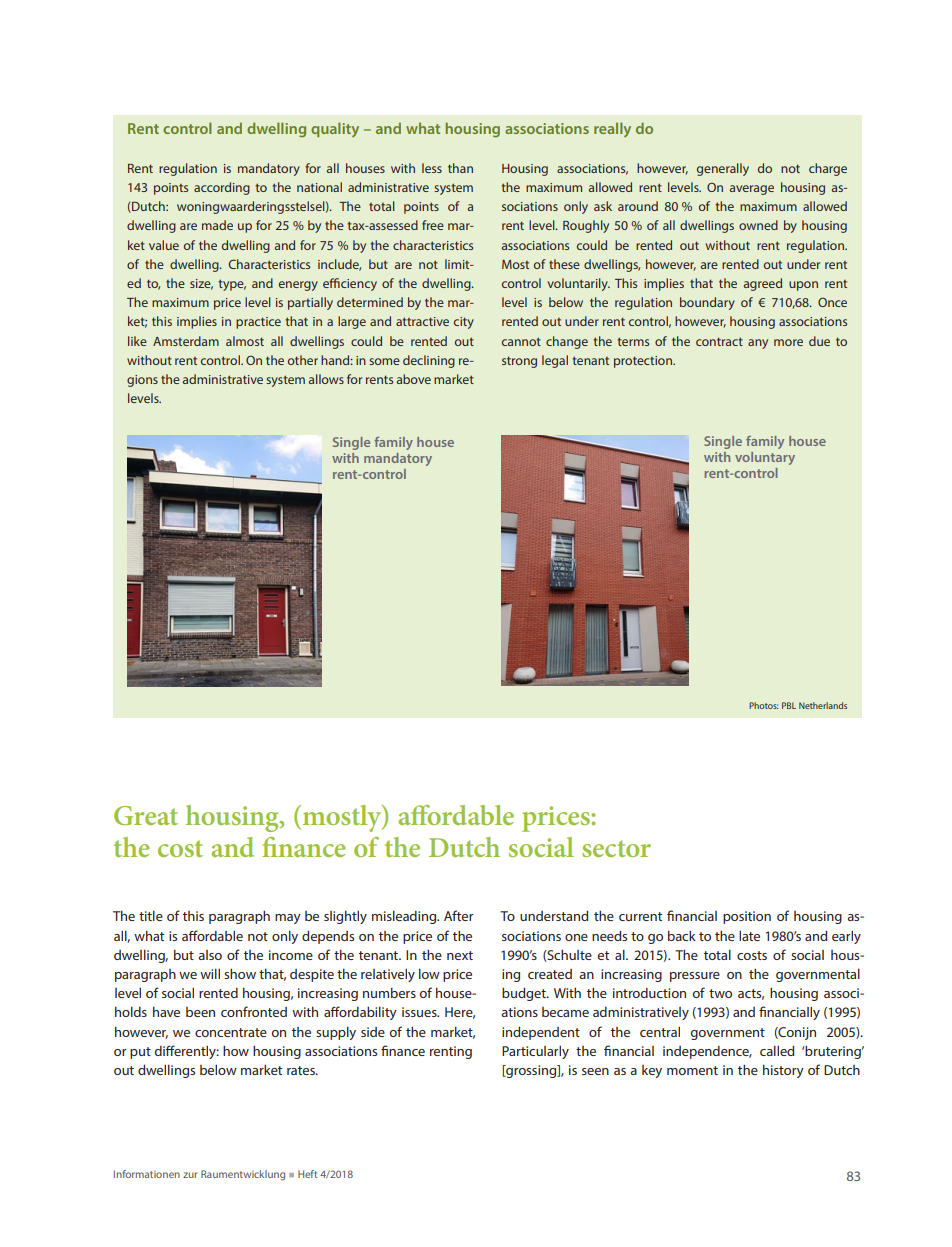 Image resolution: width=952 pixels, height=1247 pixels. I want to click on zur, so click(190, 1175).
